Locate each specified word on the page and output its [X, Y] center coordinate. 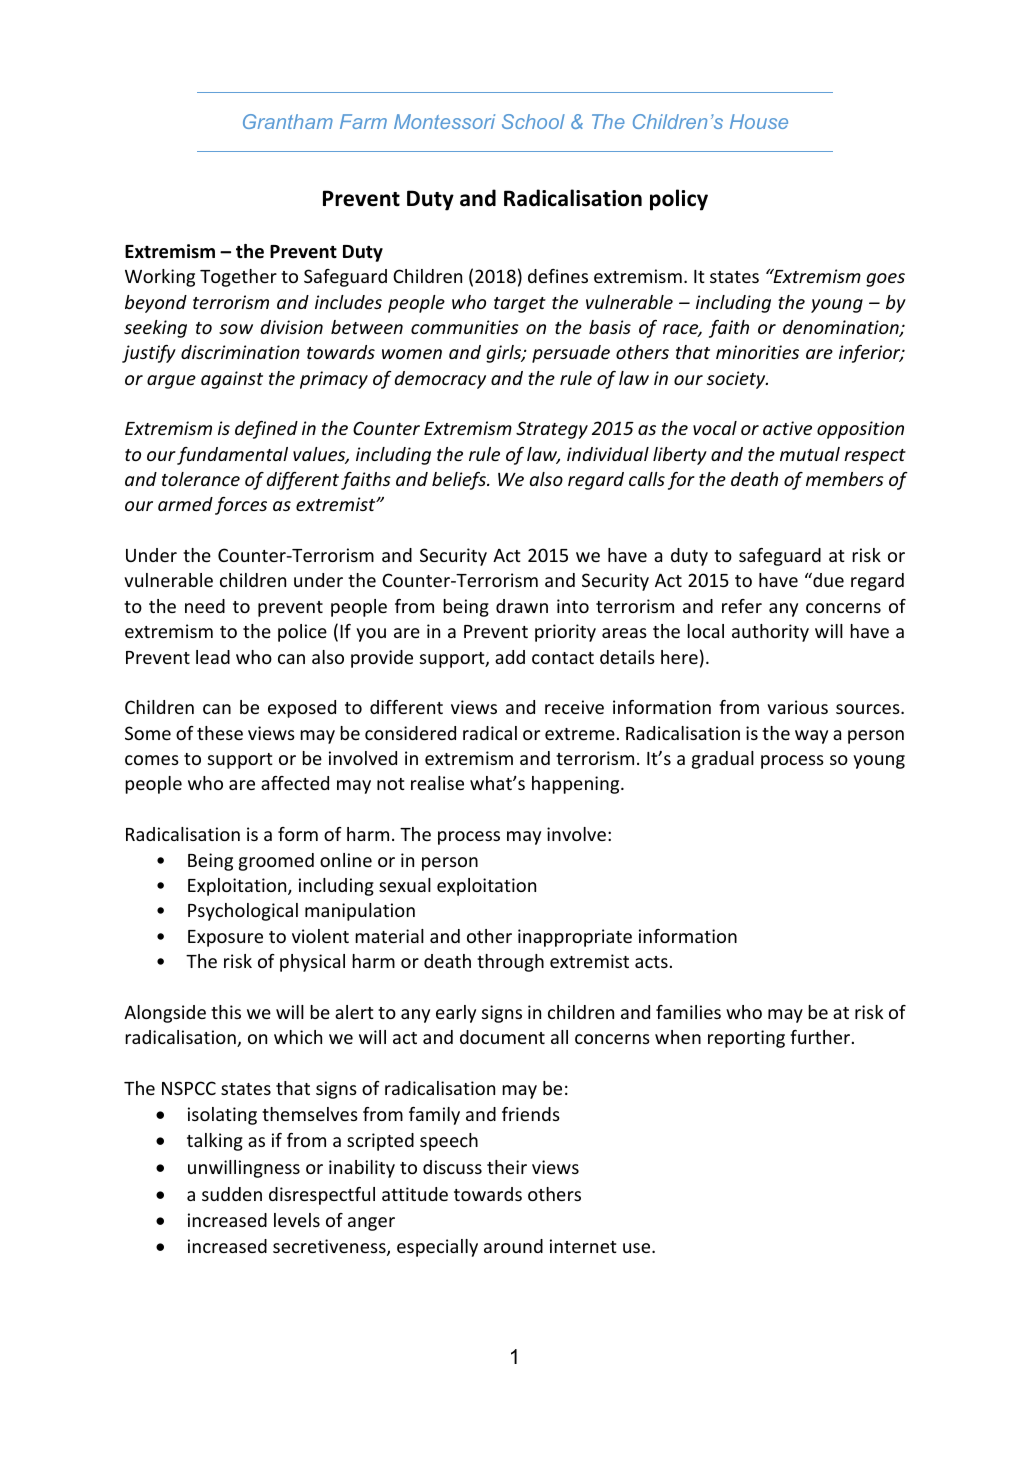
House [759, 121]
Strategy [552, 430]
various [797, 707]
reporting [746, 1039]
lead [213, 657]
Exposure [225, 938]
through [510, 963]
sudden [232, 1194]
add [510, 657]
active [787, 428]
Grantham [288, 121]
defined [266, 430]
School [533, 121]
